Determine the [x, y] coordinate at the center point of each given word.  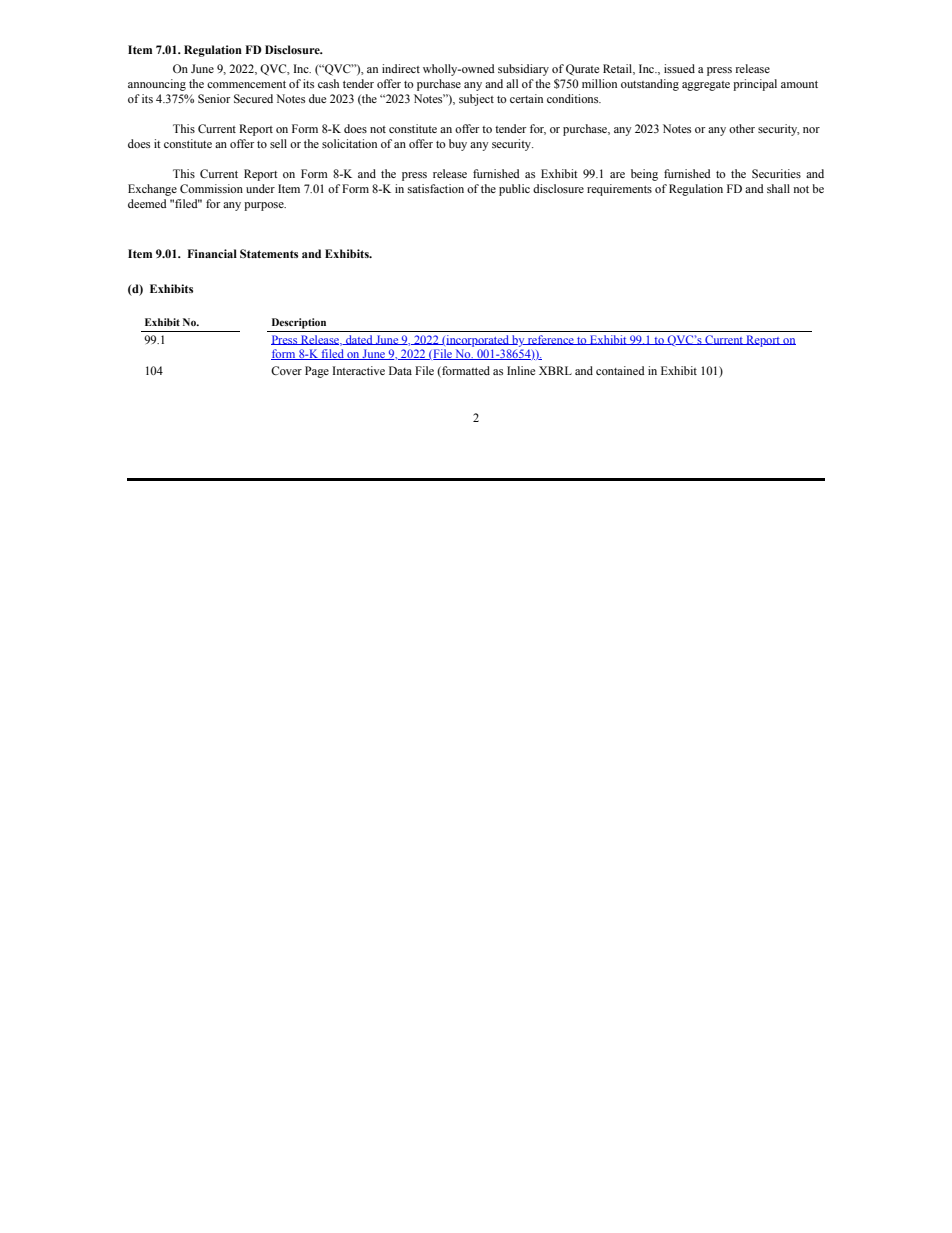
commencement [246, 84]
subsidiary [523, 70]
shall [778, 188]
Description [299, 323]
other [742, 128]
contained [620, 370]
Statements [269, 253]
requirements [619, 190]
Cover [286, 370]
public [514, 190]
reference [551, 340]
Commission [211, 188]
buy [458, 145]
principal [755, 85]
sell [278, 143]
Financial [212, 253]
